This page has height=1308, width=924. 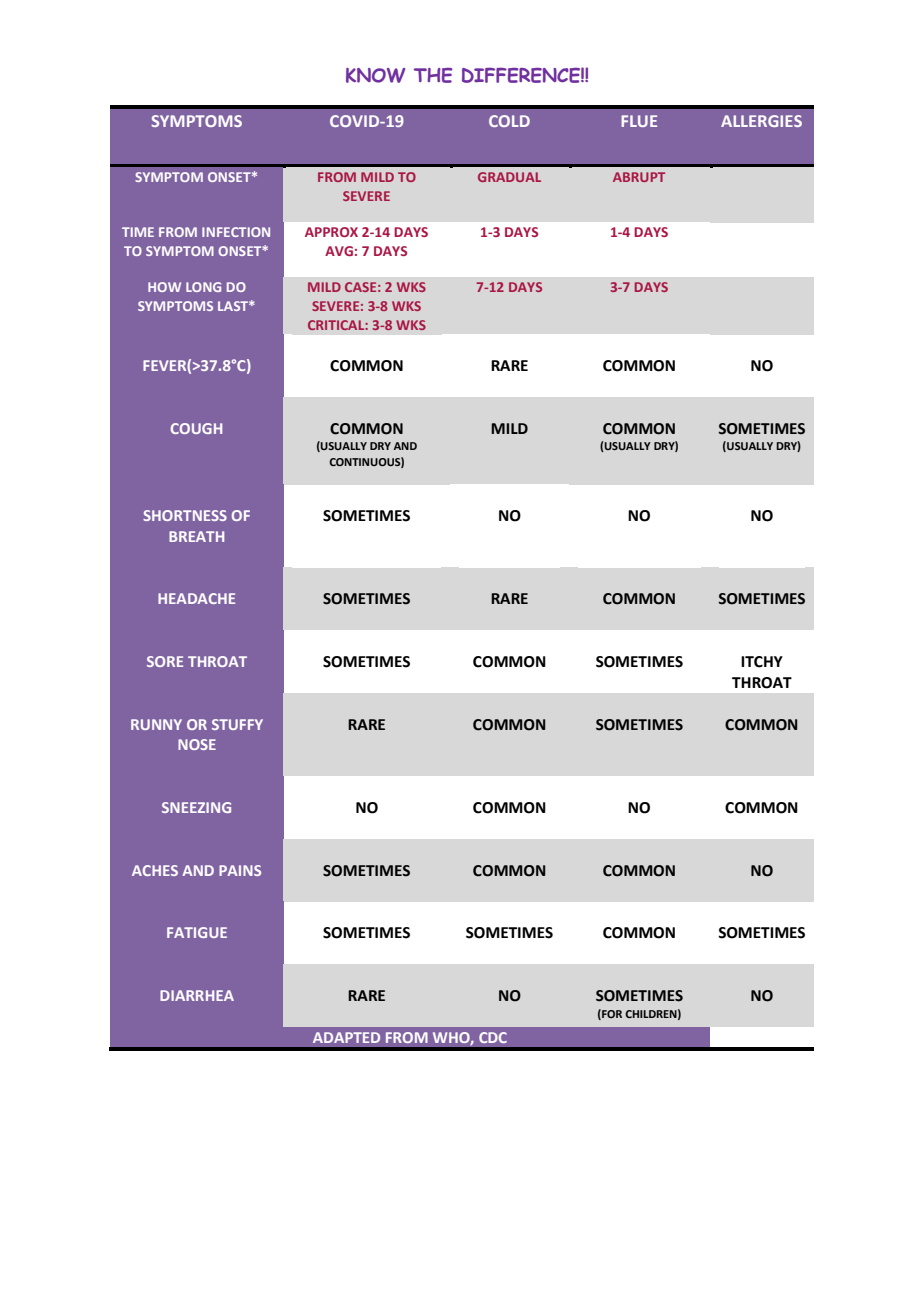 What do you see at coordinates (237, 724) in the page?
I see `STUFFY` at bounding box center [237, 724].
